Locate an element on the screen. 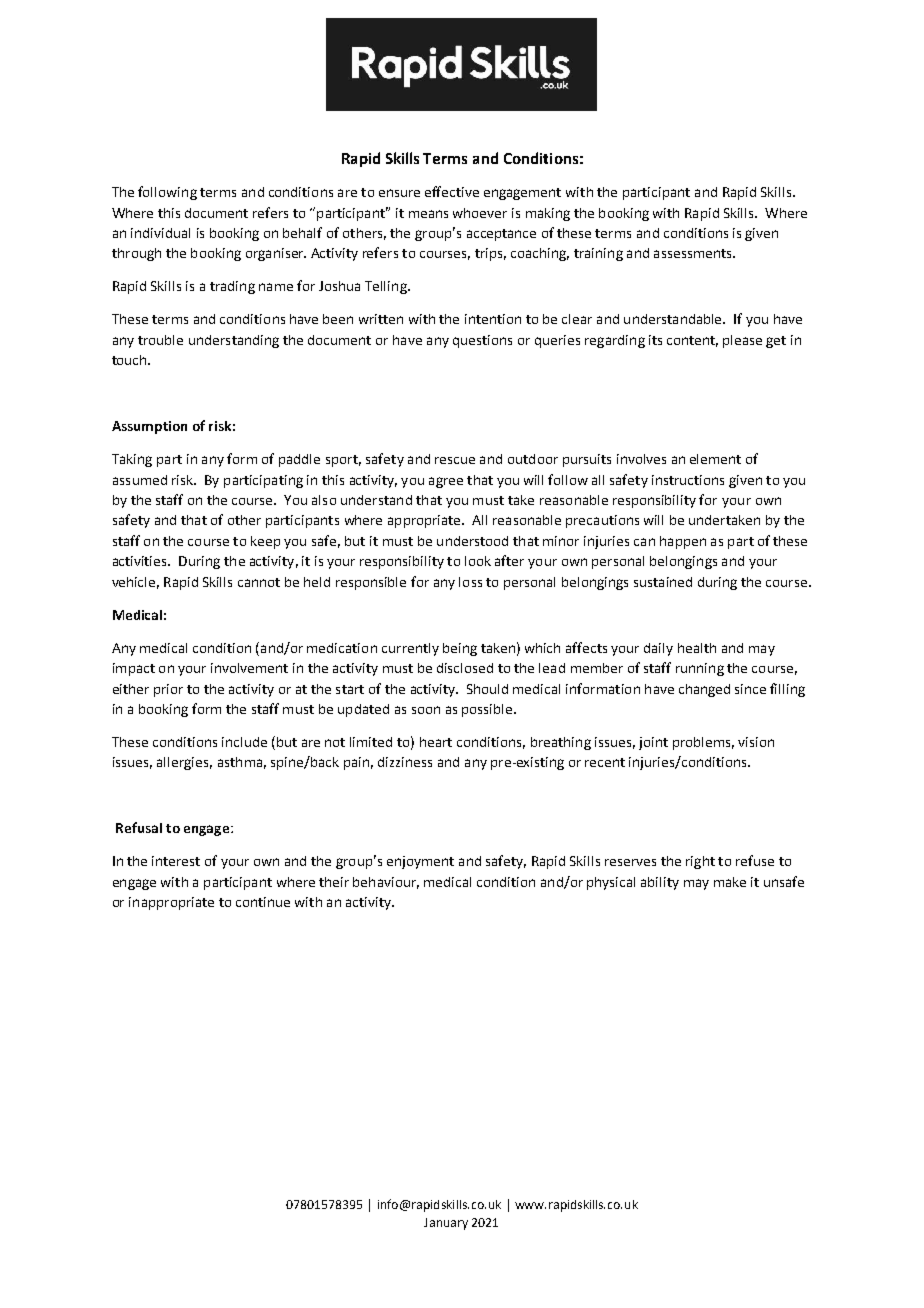  Refusal is located at coordinates (139, 827).
